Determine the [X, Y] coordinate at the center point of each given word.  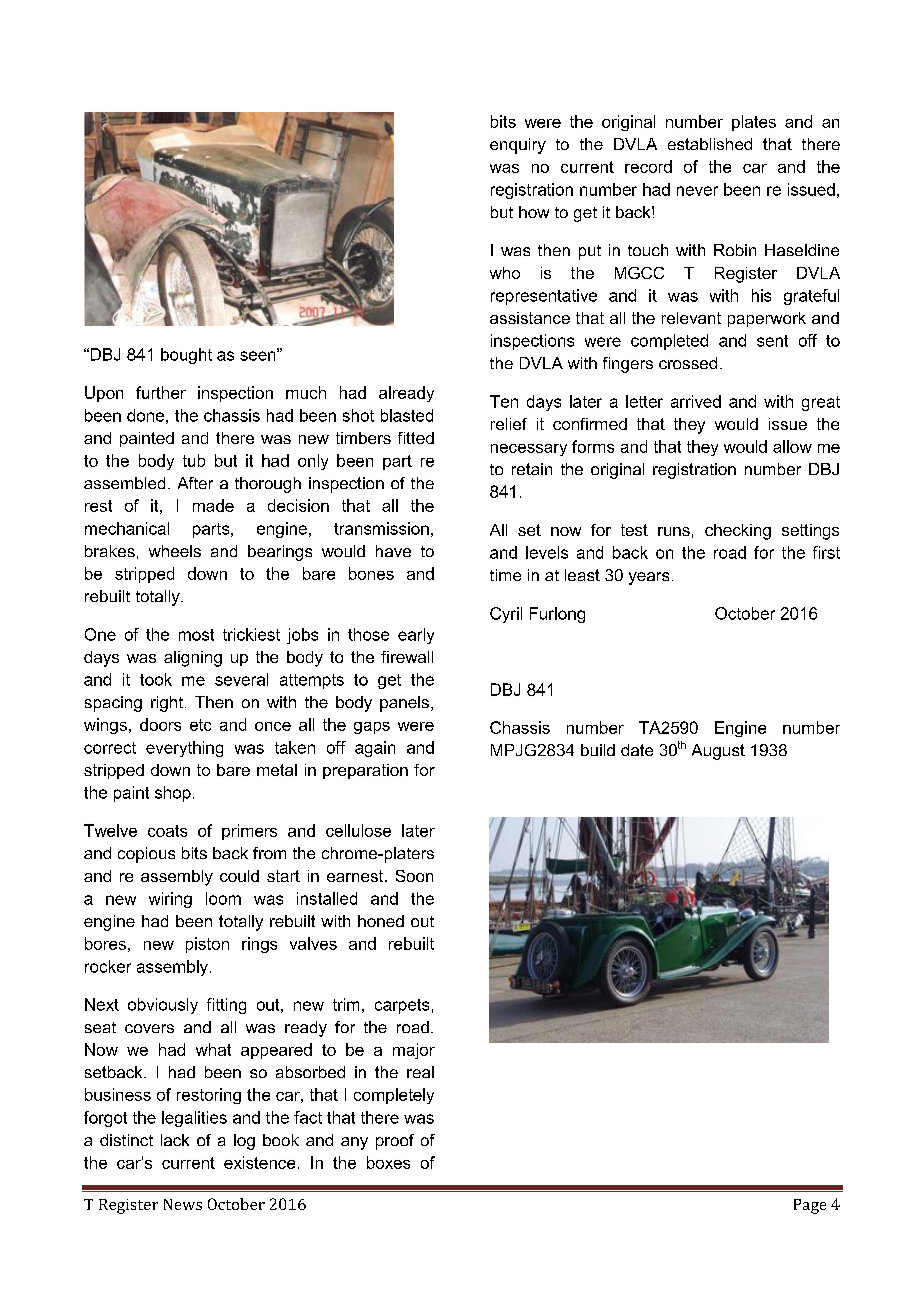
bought [186, 356]
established [710, 144]
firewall [407, 657]
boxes [388, 1162]
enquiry [518, 146]
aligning [193, 659]
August [718, 752]
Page [810, 1206]
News [183, 1204]
